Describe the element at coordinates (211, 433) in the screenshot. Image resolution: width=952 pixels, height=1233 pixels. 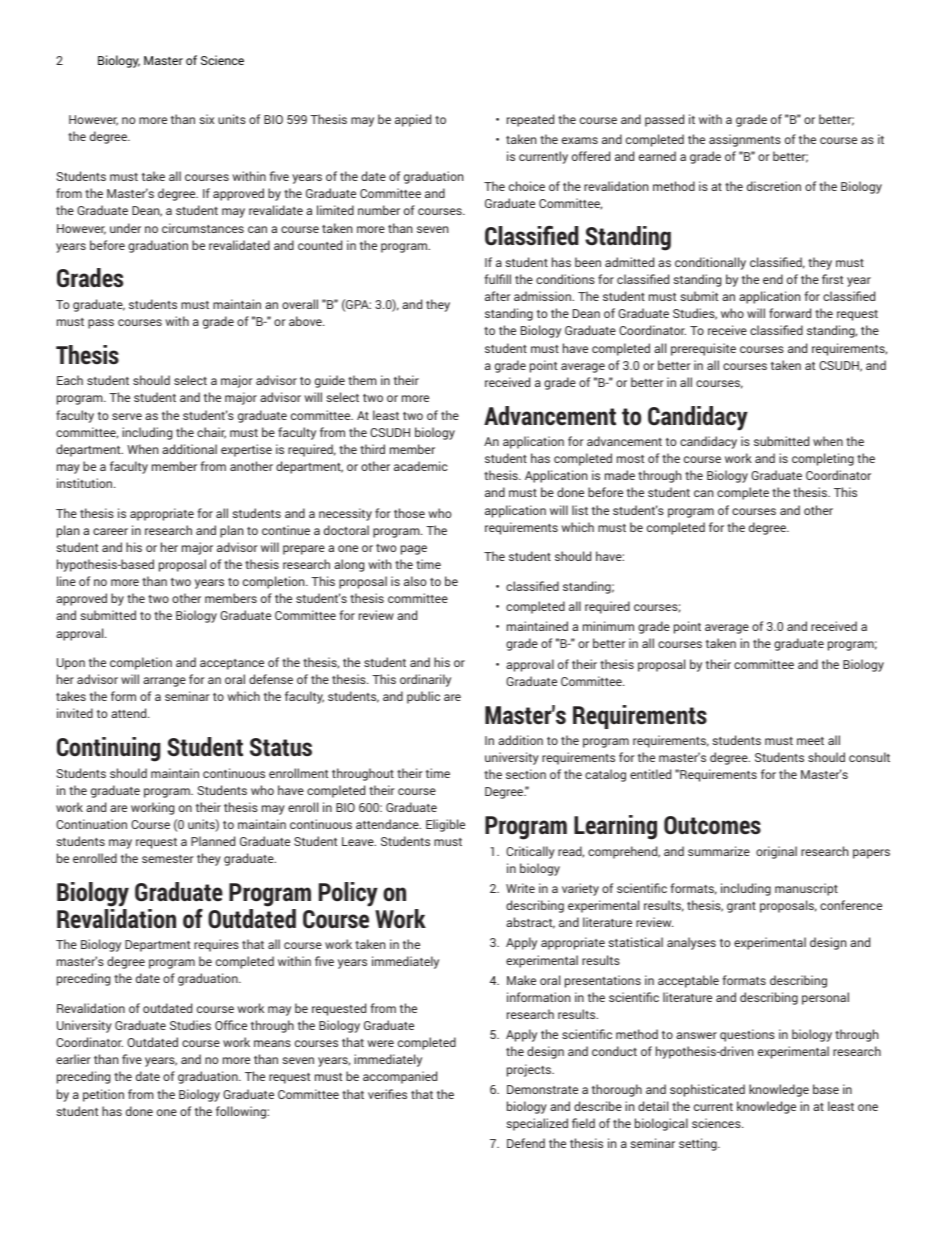
I see `chair` at that location.
